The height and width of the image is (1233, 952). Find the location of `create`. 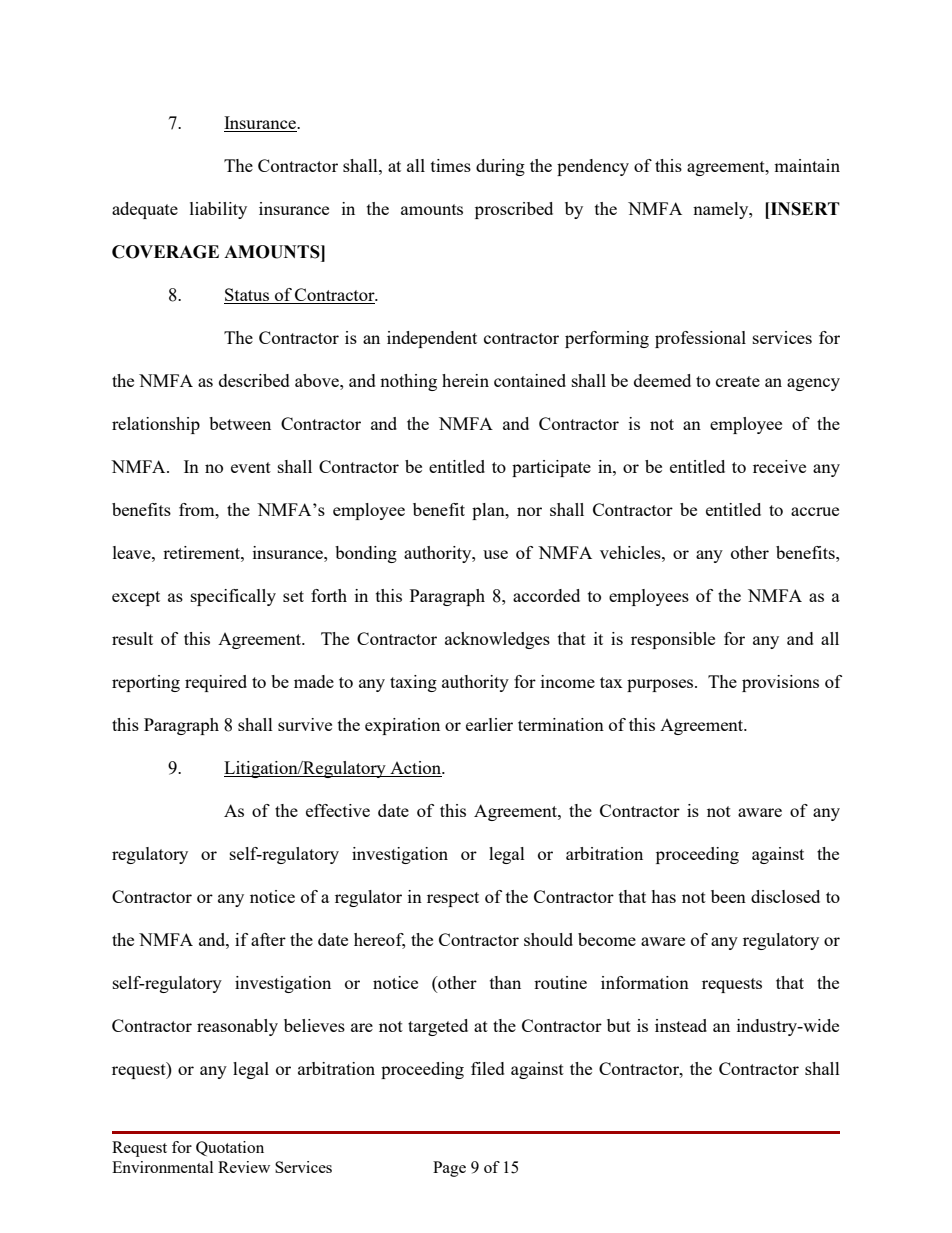

create is located at coordinates (738, 381).
